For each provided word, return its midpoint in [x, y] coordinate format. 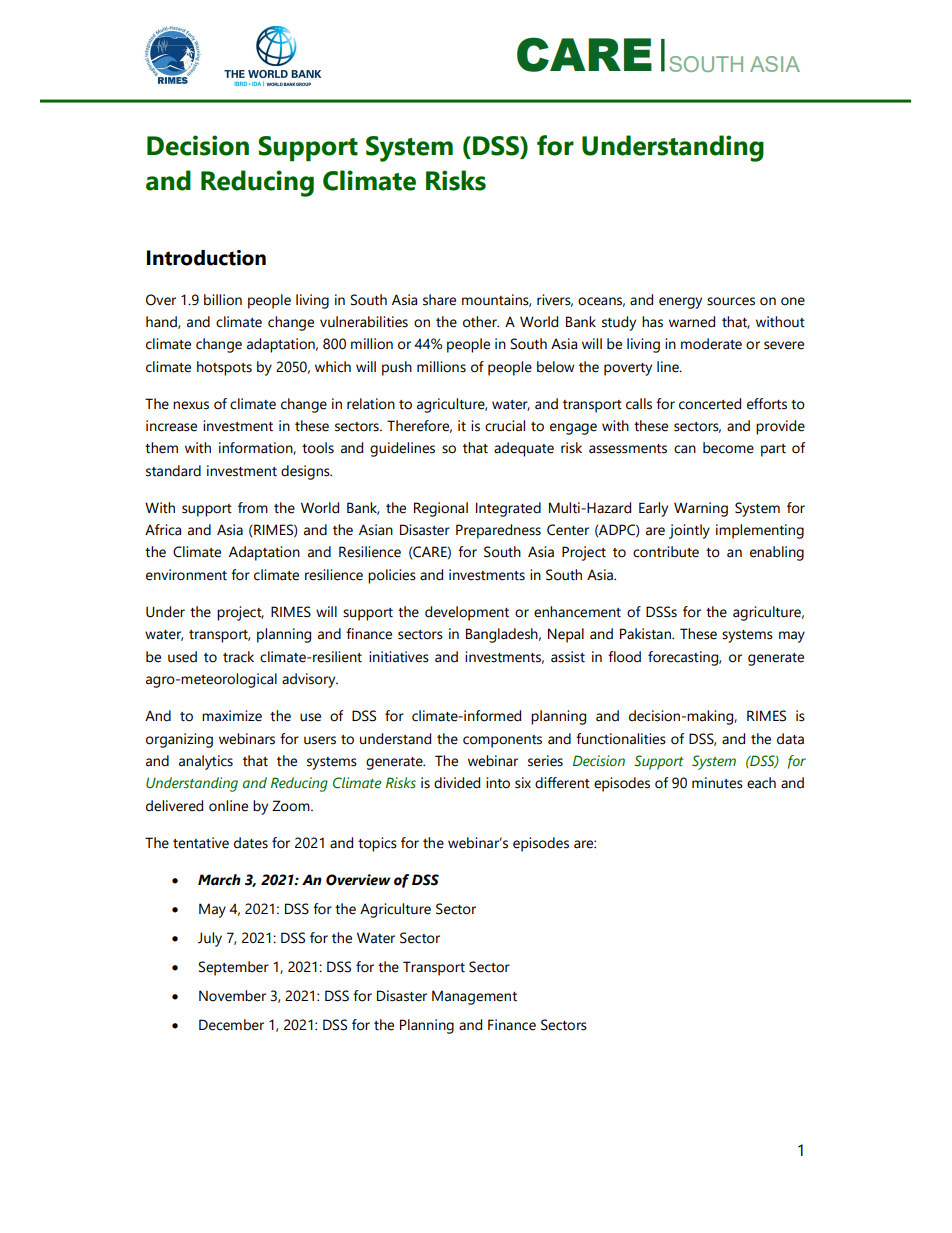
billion [223, 300]
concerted [710, 404]
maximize [232, 716]
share [439, 300]
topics [377, 844]
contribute [666, 552]
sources [731, 301]
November [232, 996]
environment [186, 575]
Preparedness [498, 531]
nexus [191, 405]
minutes [717, 783]
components [502, 741]
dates [251, 843]
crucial [505, 426]
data [790, 739]
